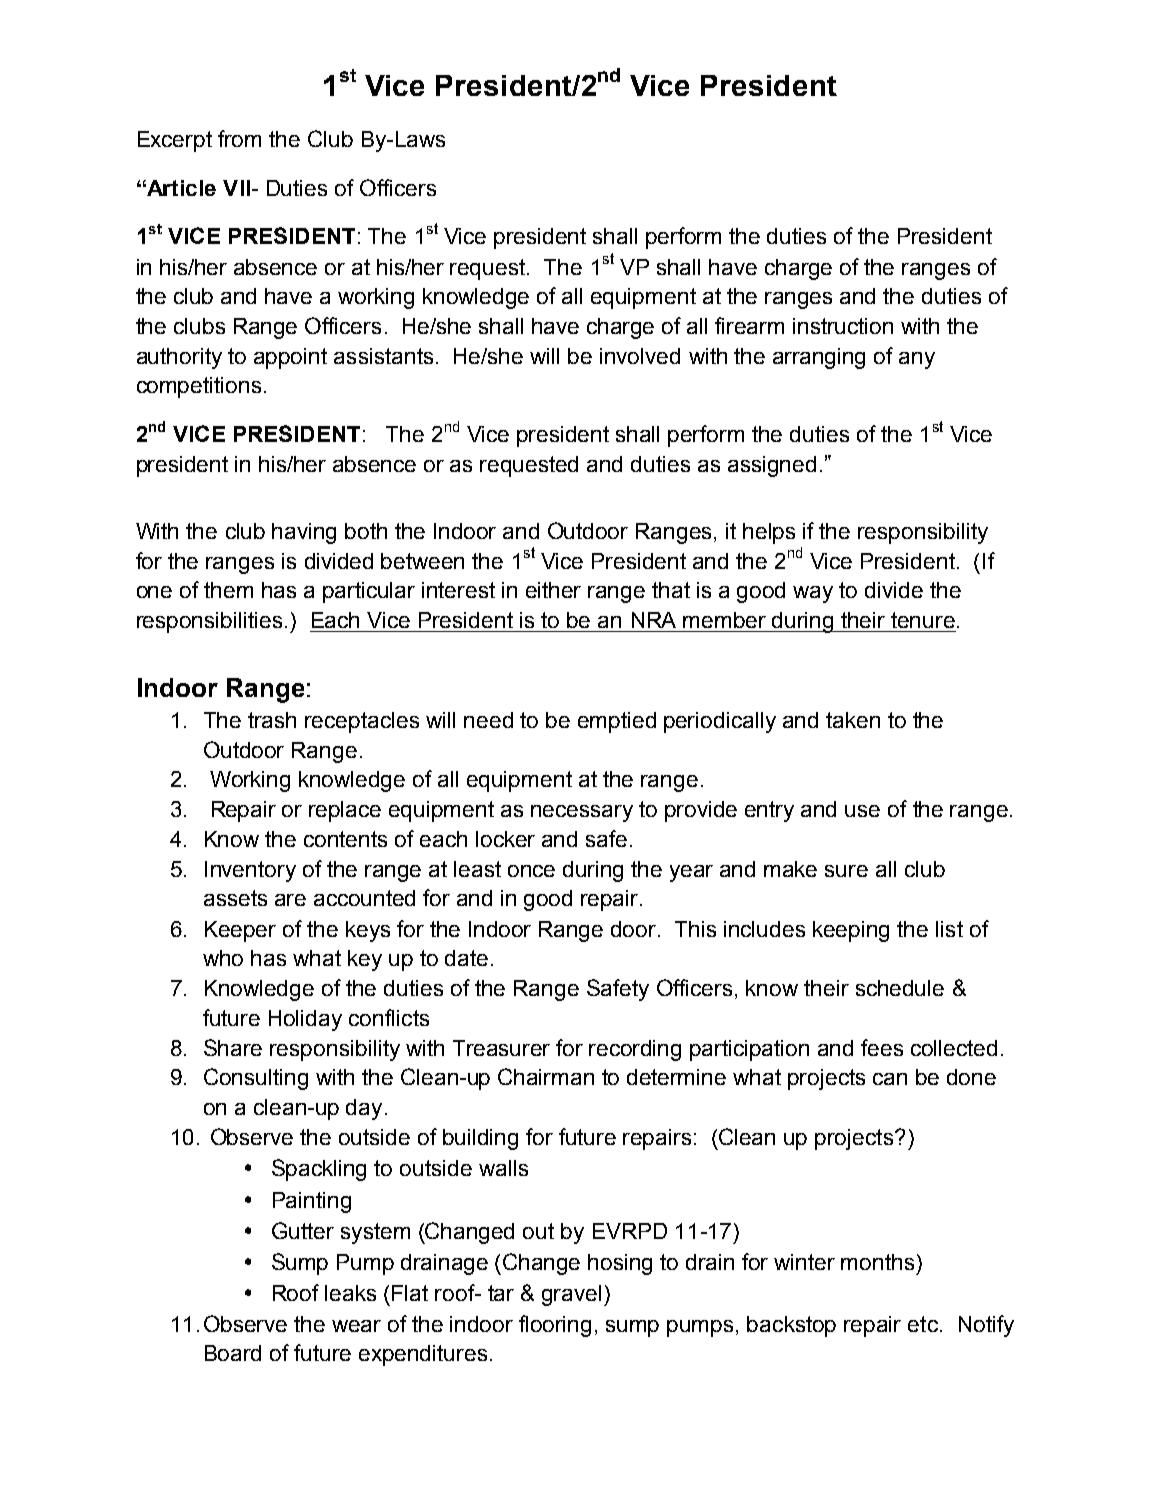  Describe the element at coordinates (843, 326) in the screenshot. I see `instruction` at that location.
